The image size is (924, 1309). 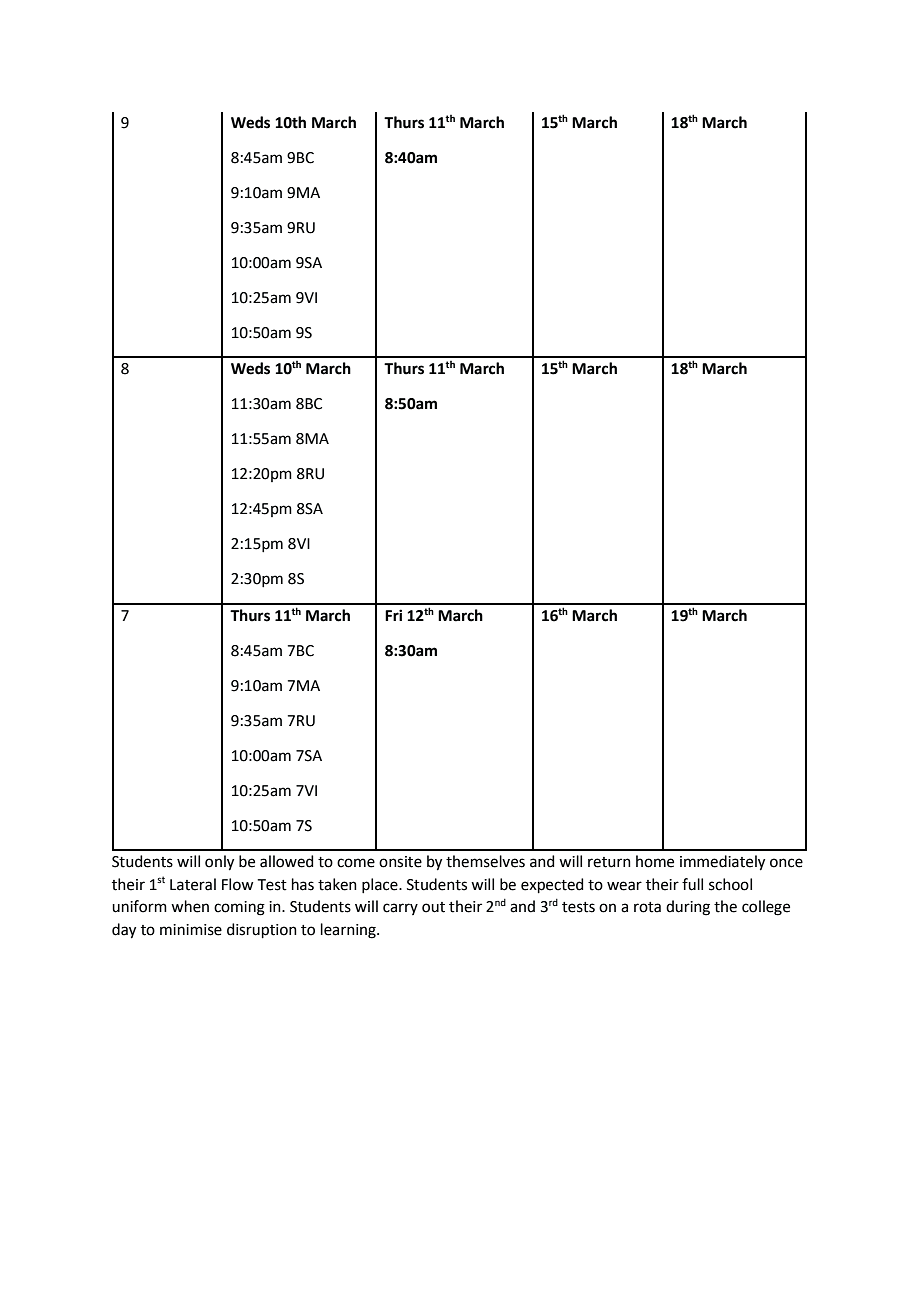 I want to click on come, so click(x=356, y=863).
